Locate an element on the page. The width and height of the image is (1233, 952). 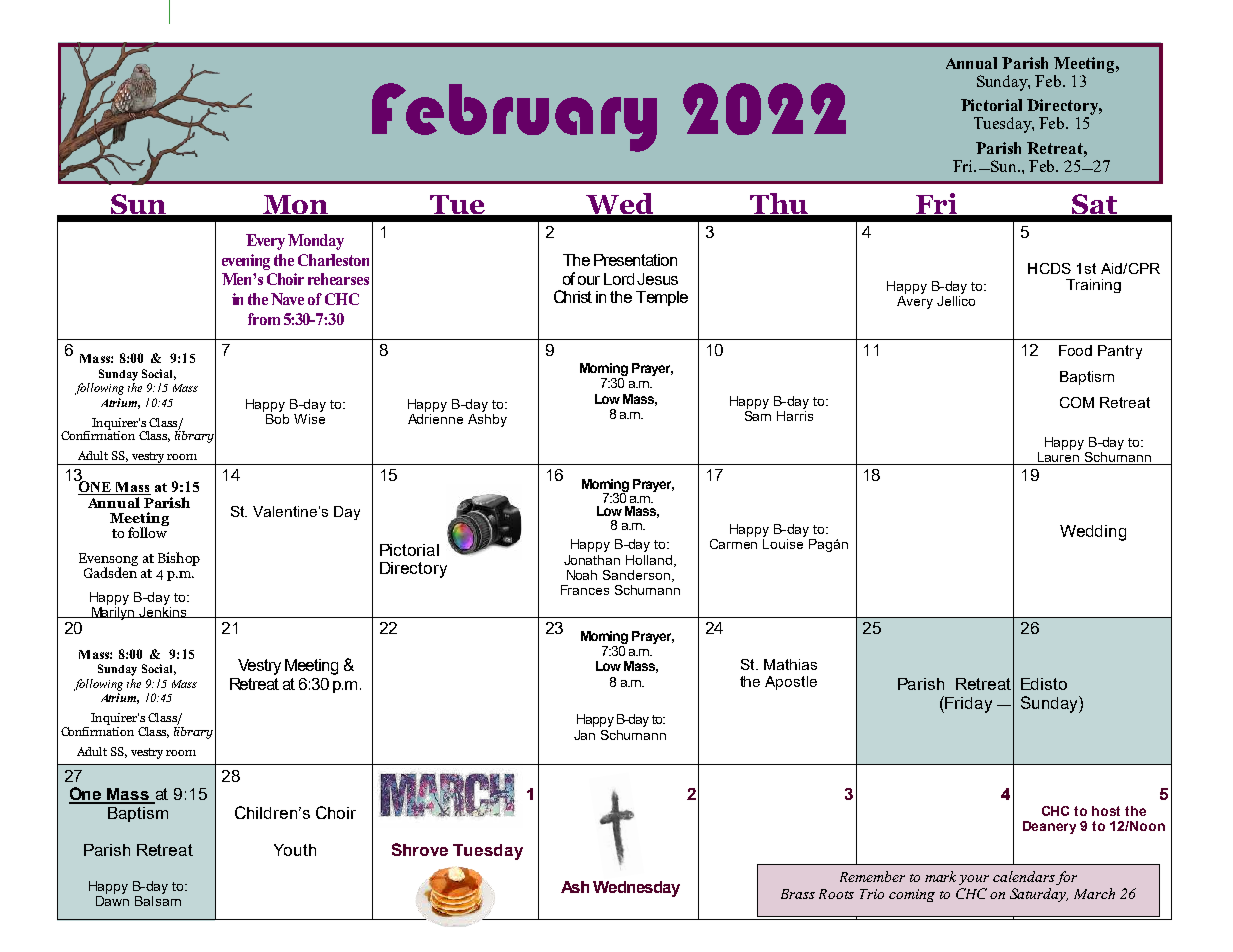
Frances is located at coordinates (585, 590).
